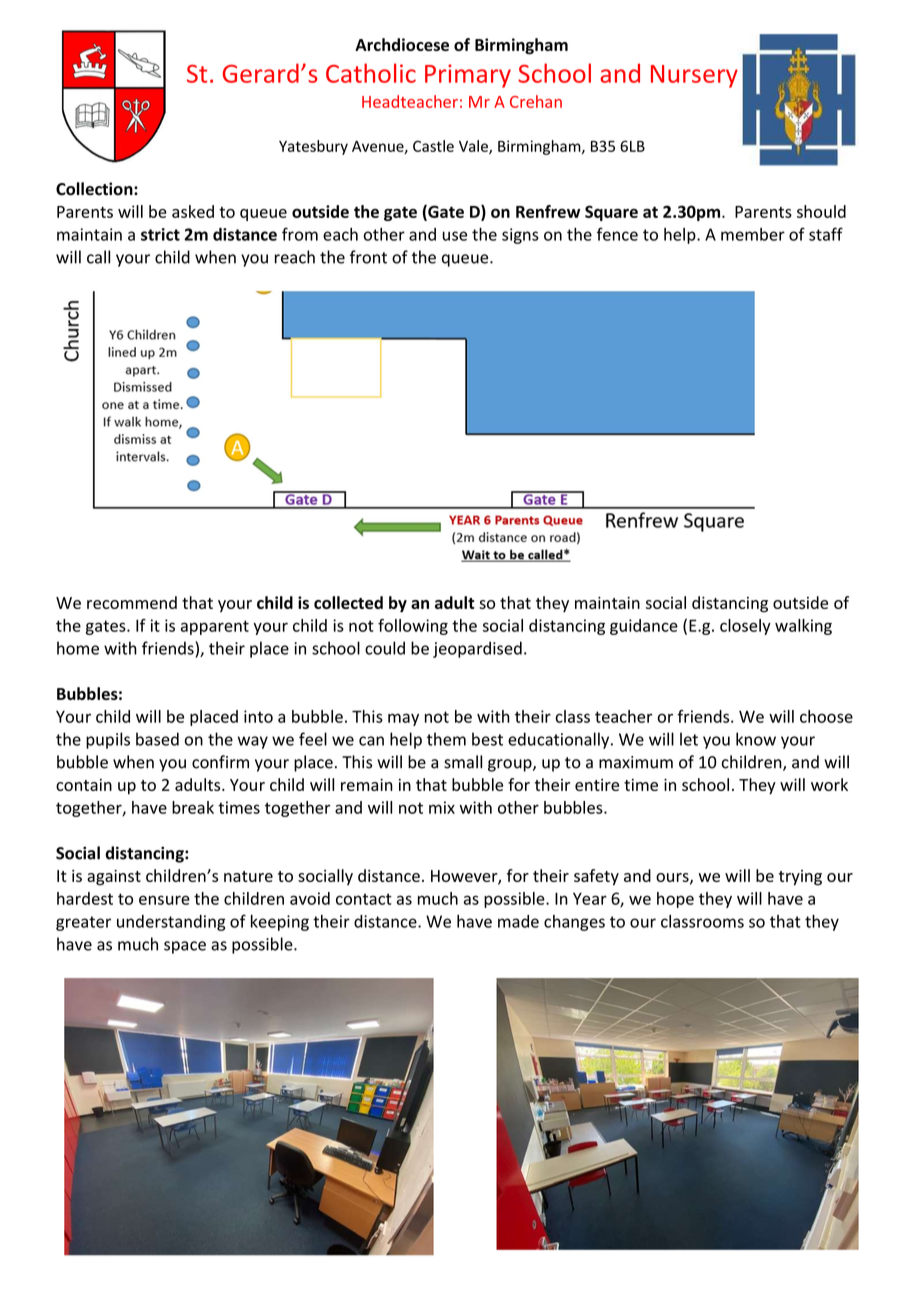 This image has height=1308, width=924. Describe the element at coordinates (171, 923) in the image. I see `understanding` at that location.
